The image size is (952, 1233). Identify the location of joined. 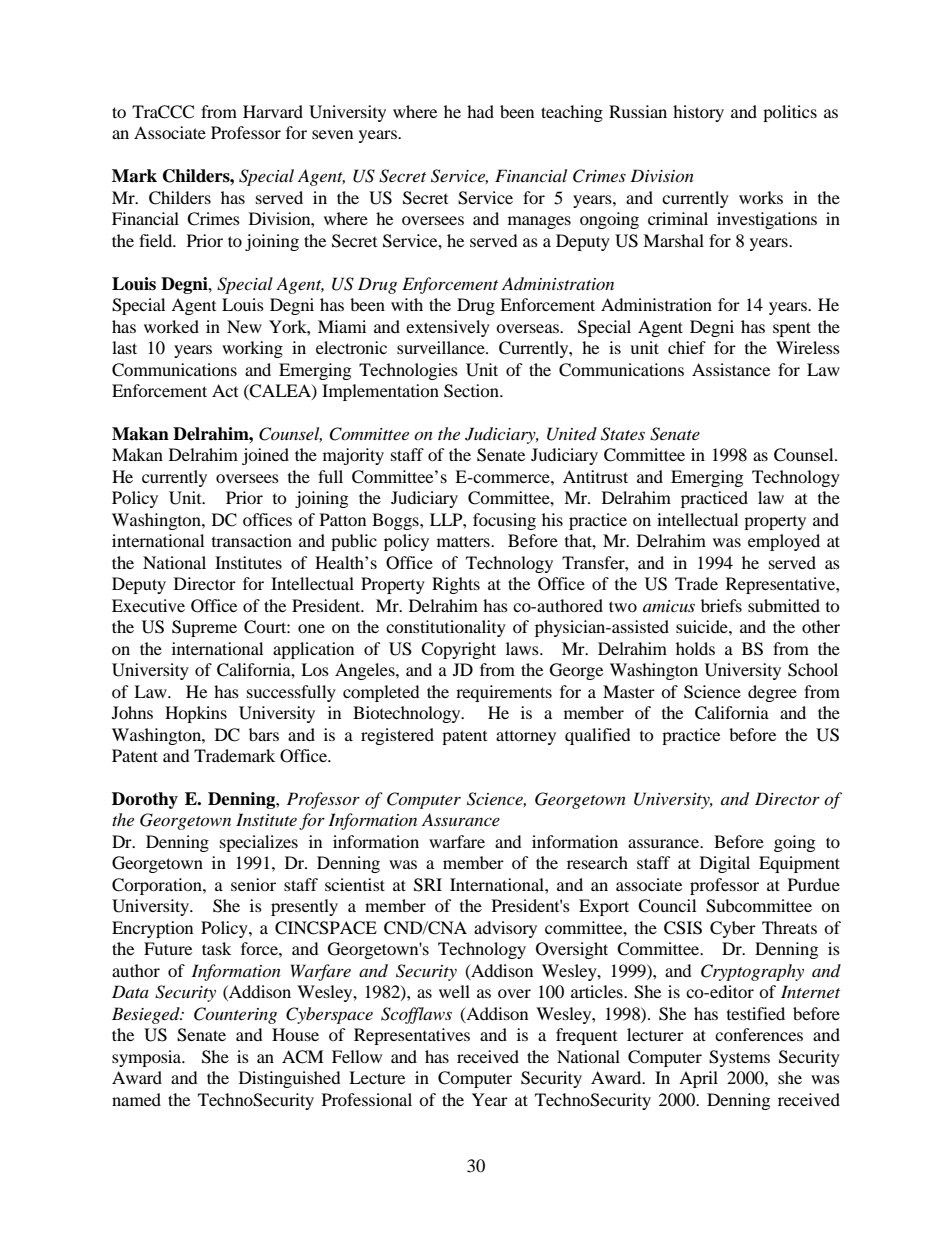
(265, 456).
